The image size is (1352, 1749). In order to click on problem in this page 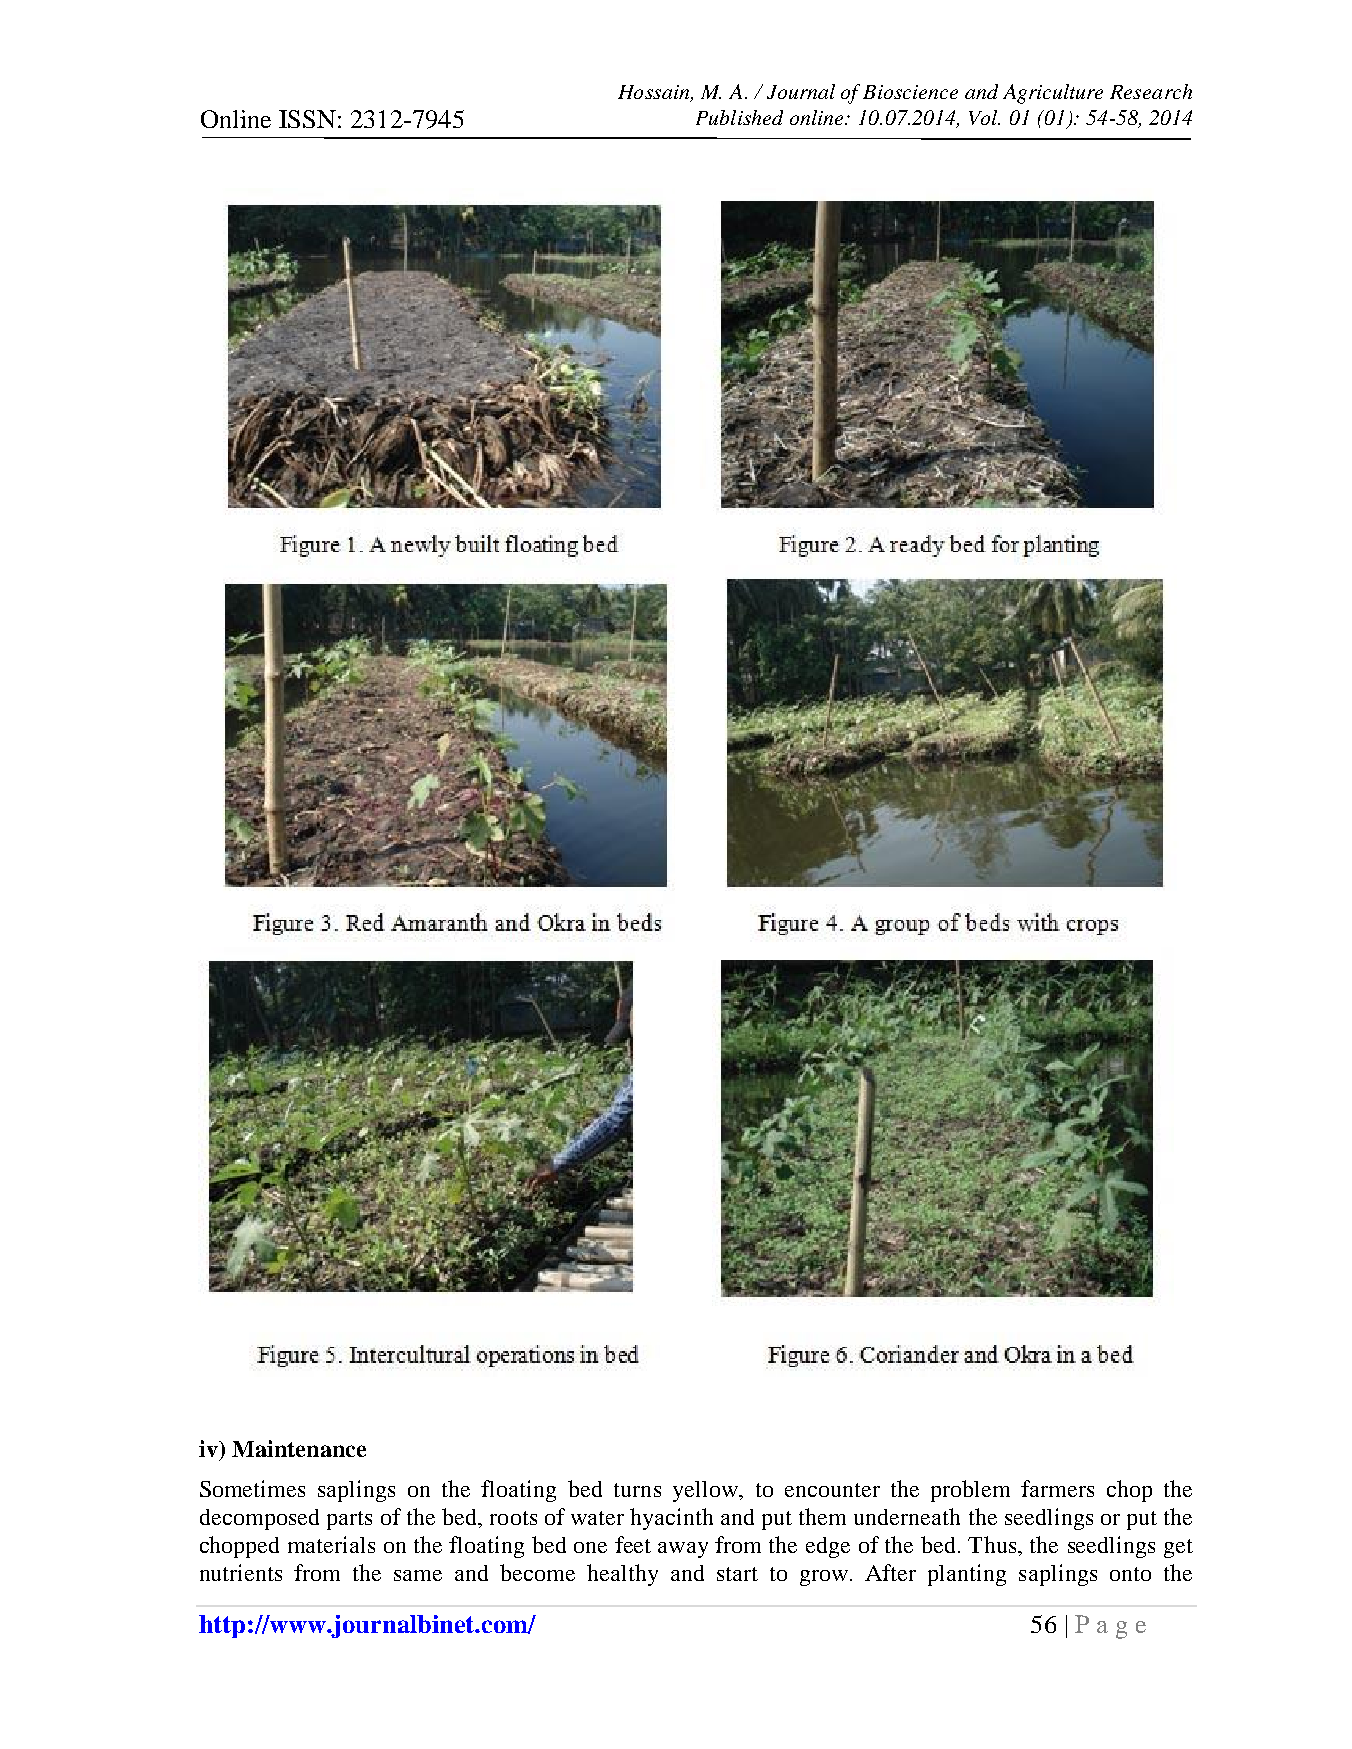, I will do `click(970, 1491)`.
